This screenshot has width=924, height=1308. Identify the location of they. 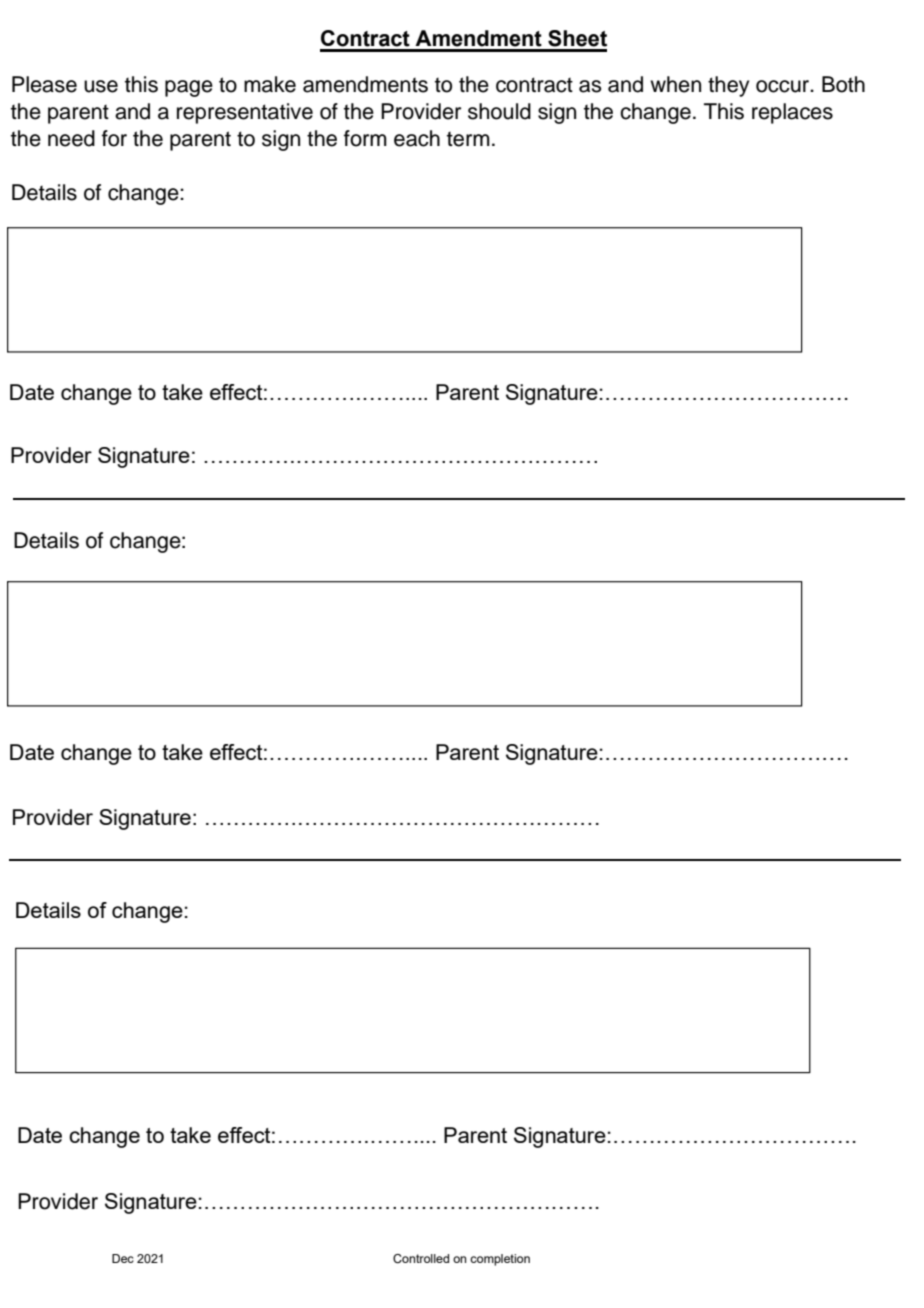
(728, 86).
